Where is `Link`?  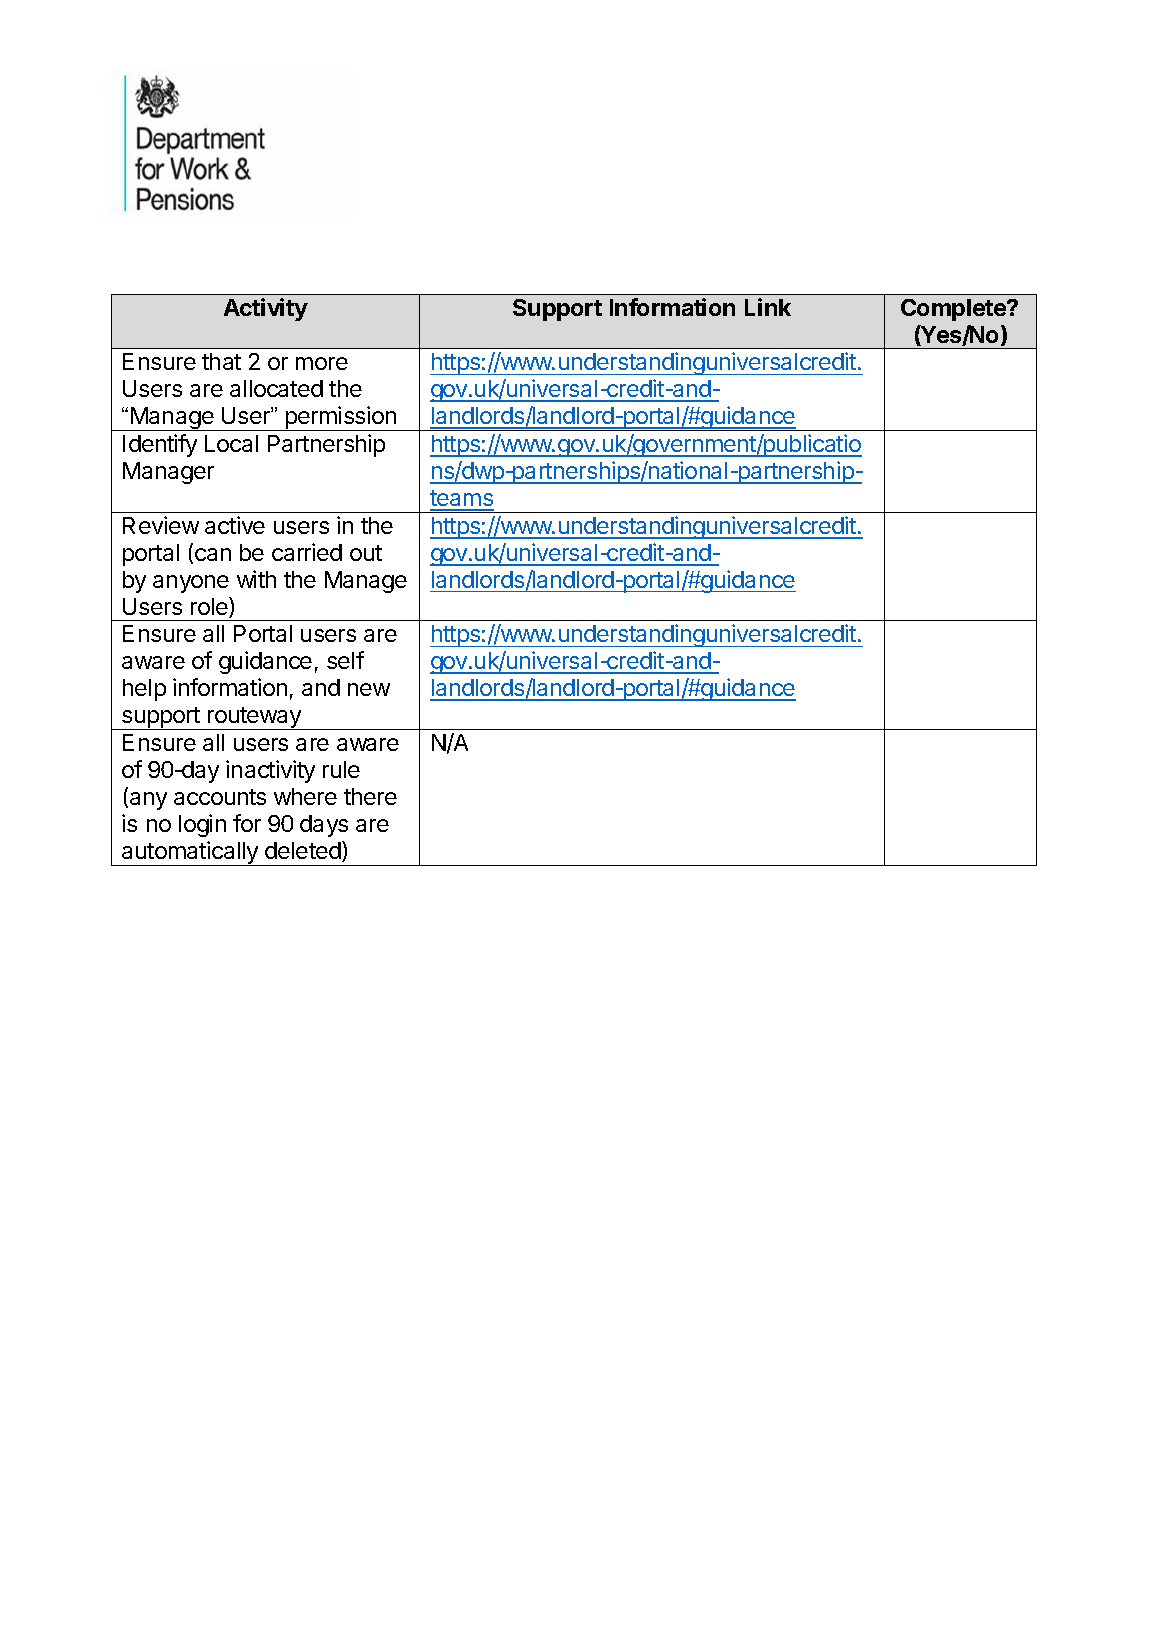 Link is located at coordinates (768, 307).
